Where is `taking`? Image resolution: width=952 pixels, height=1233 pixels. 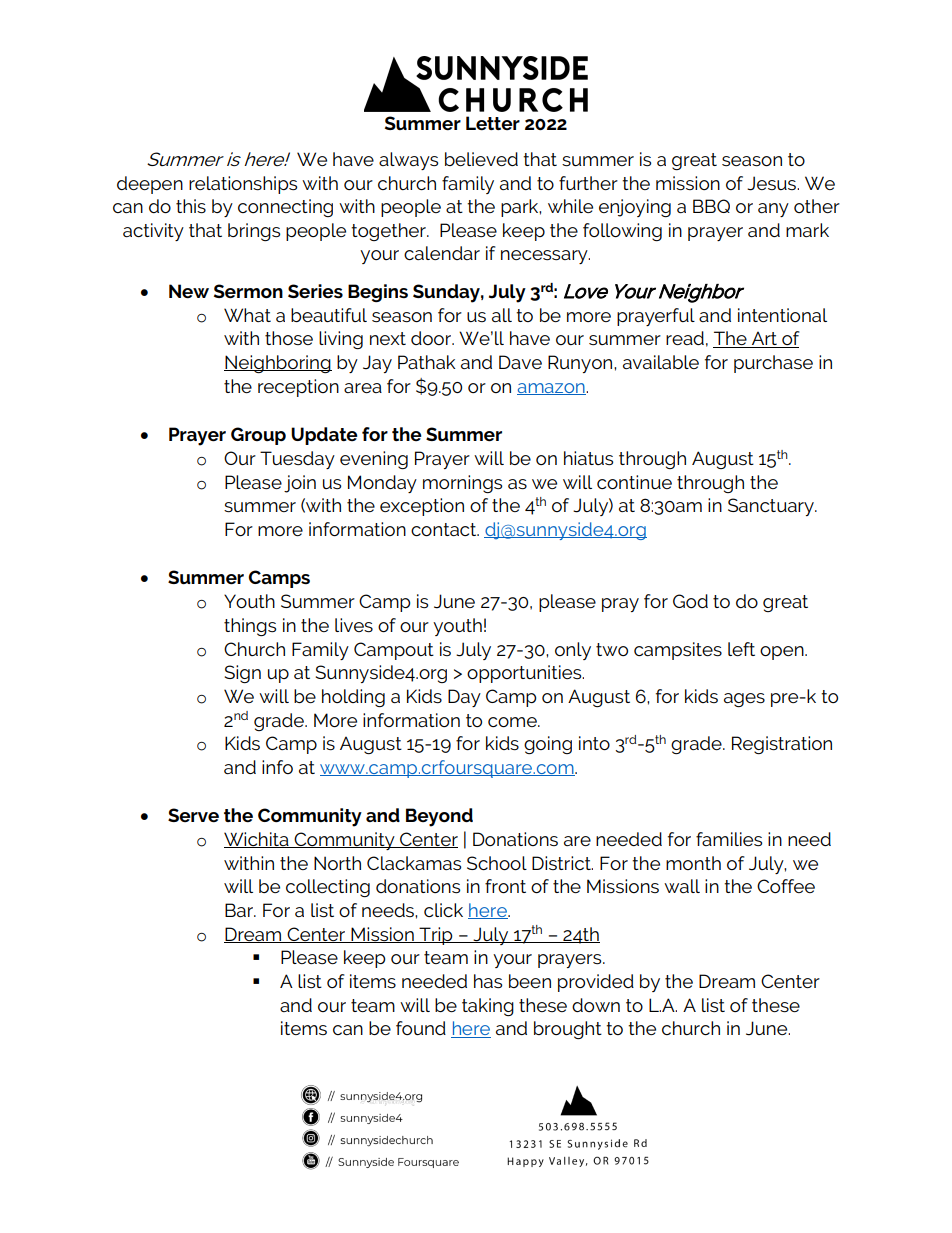 taking is located at coordinates (488, 1007).
